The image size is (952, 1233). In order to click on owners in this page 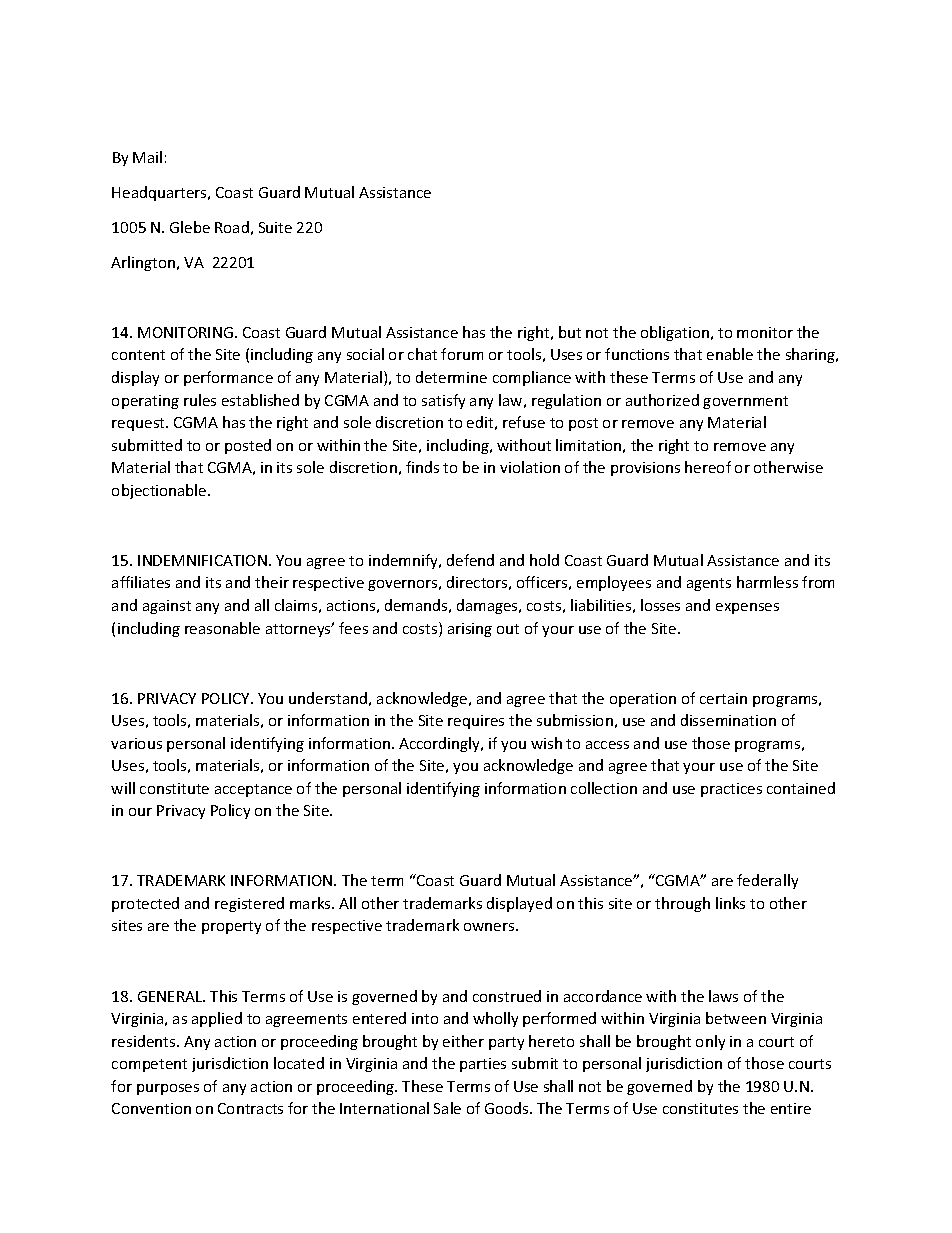, I will do `click(490, 927)`.
